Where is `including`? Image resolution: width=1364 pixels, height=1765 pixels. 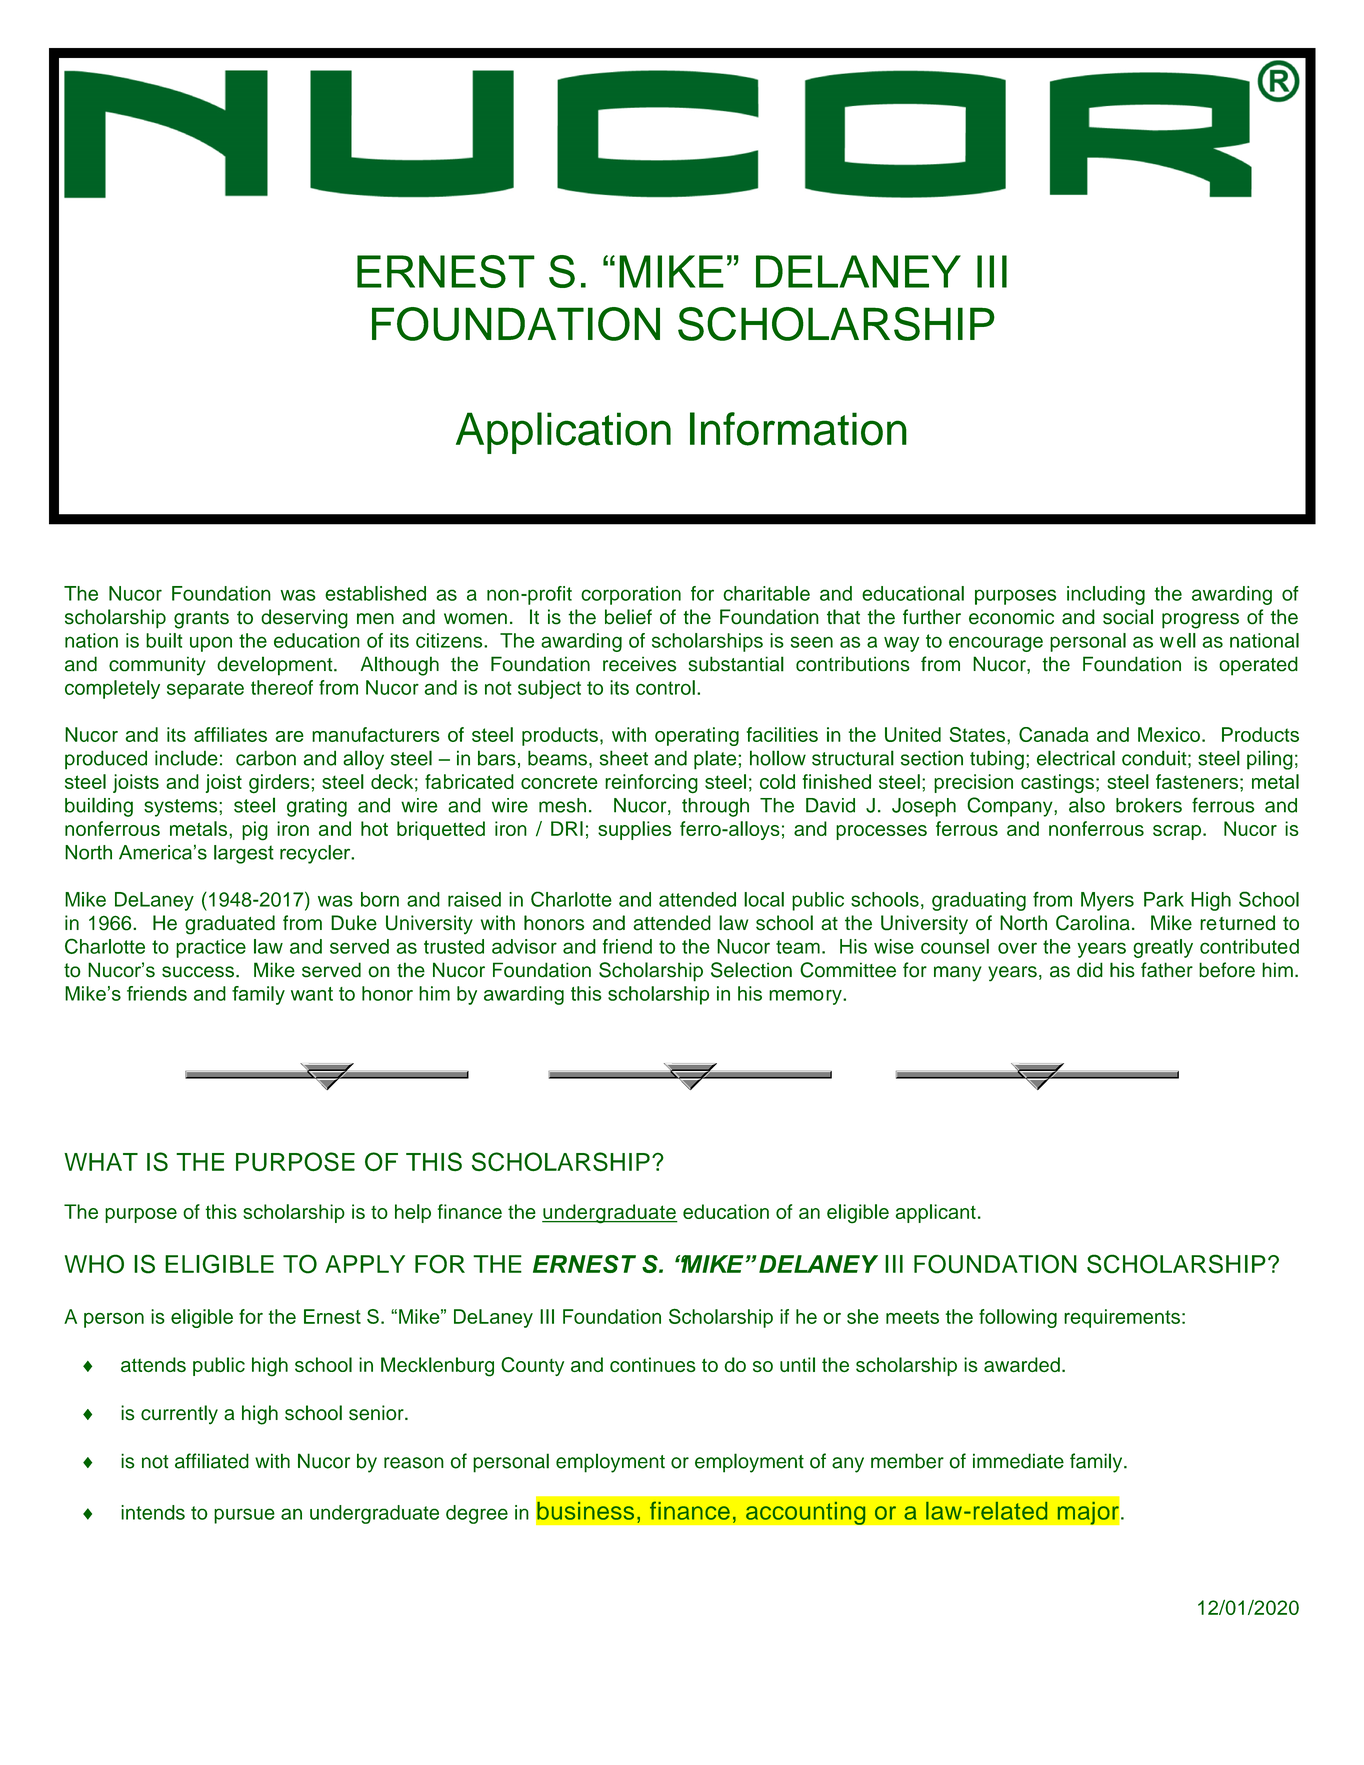 including is located at coordinates (1106, 595).
